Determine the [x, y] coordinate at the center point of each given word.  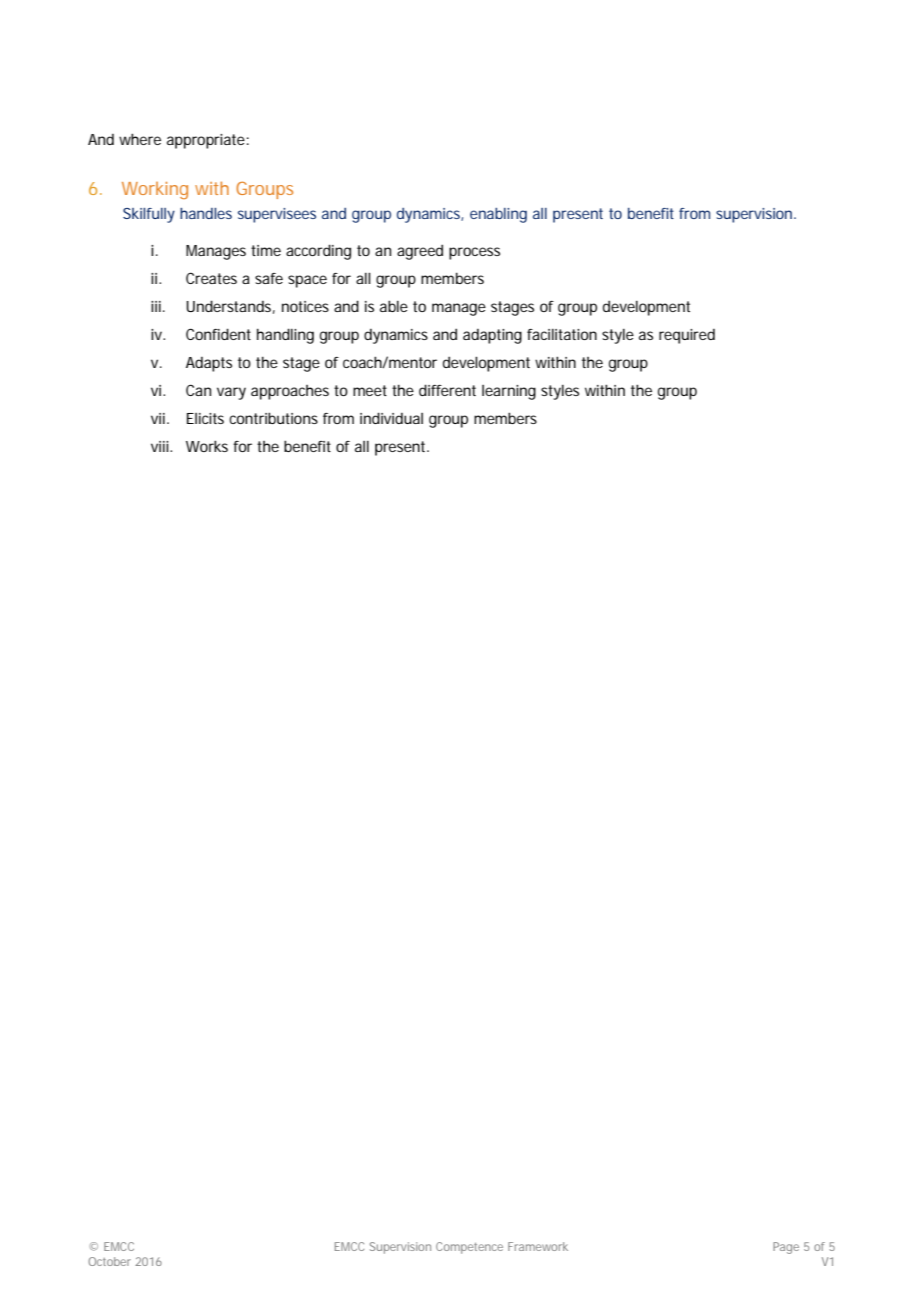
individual [391, 418]
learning [509, 392]
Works [207, 446]
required [687, 336]
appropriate [206, 141]
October [109, 1261]
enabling [498, 215]
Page [786, 1248]
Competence [469, 1248]
